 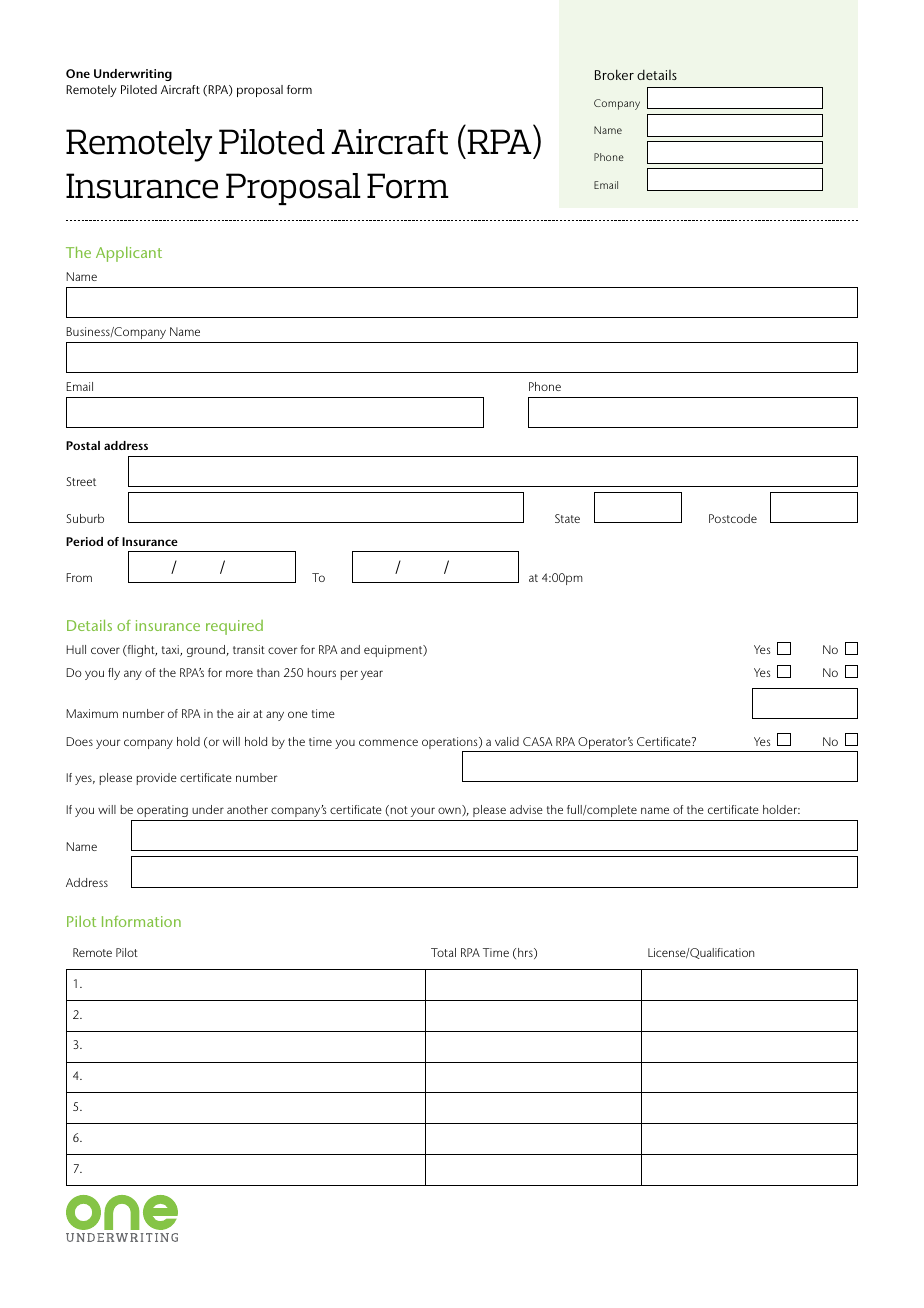 I want to click on hrs, so click(x=526, y=953).
